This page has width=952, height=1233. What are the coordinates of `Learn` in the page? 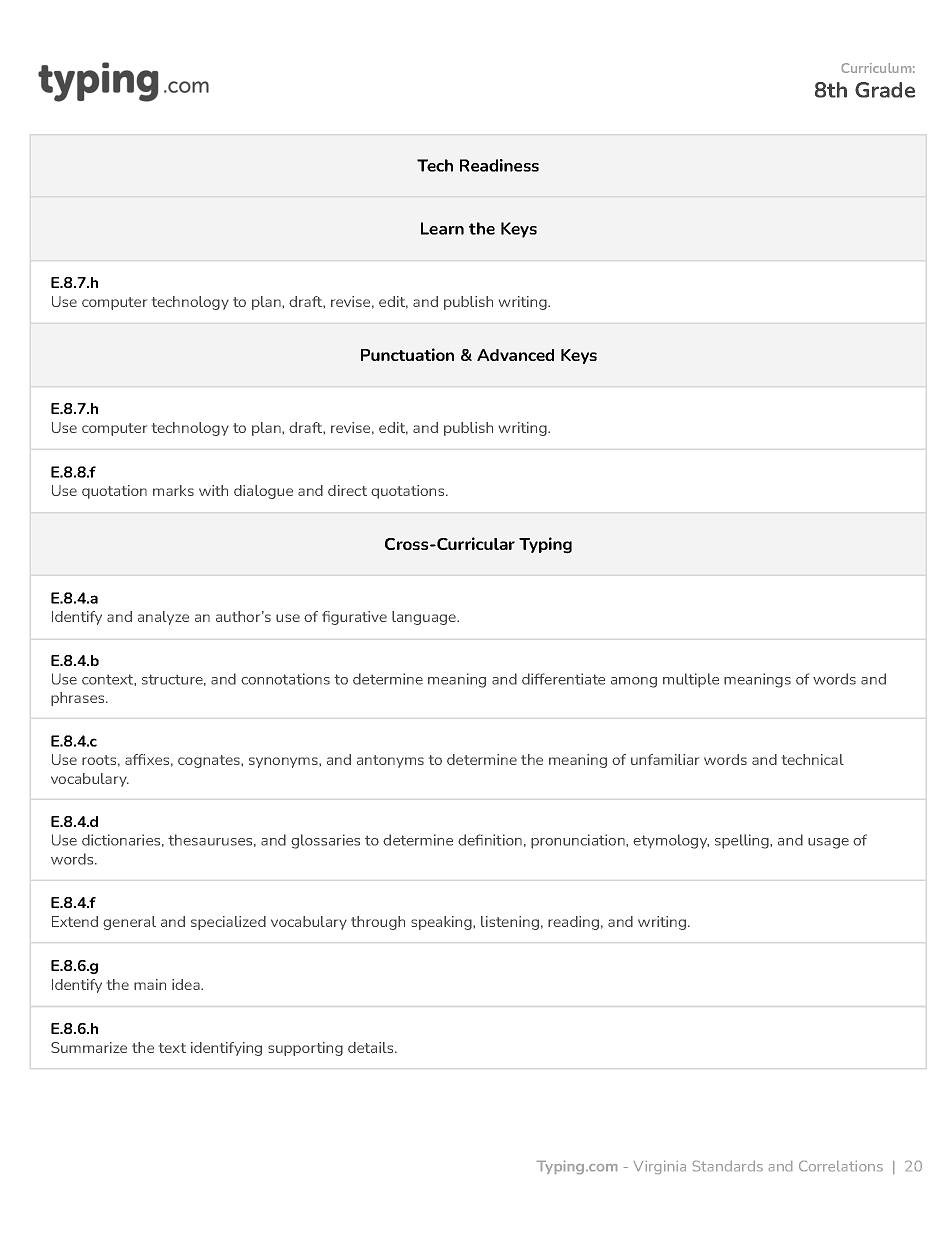 It's located at (442, 228).
